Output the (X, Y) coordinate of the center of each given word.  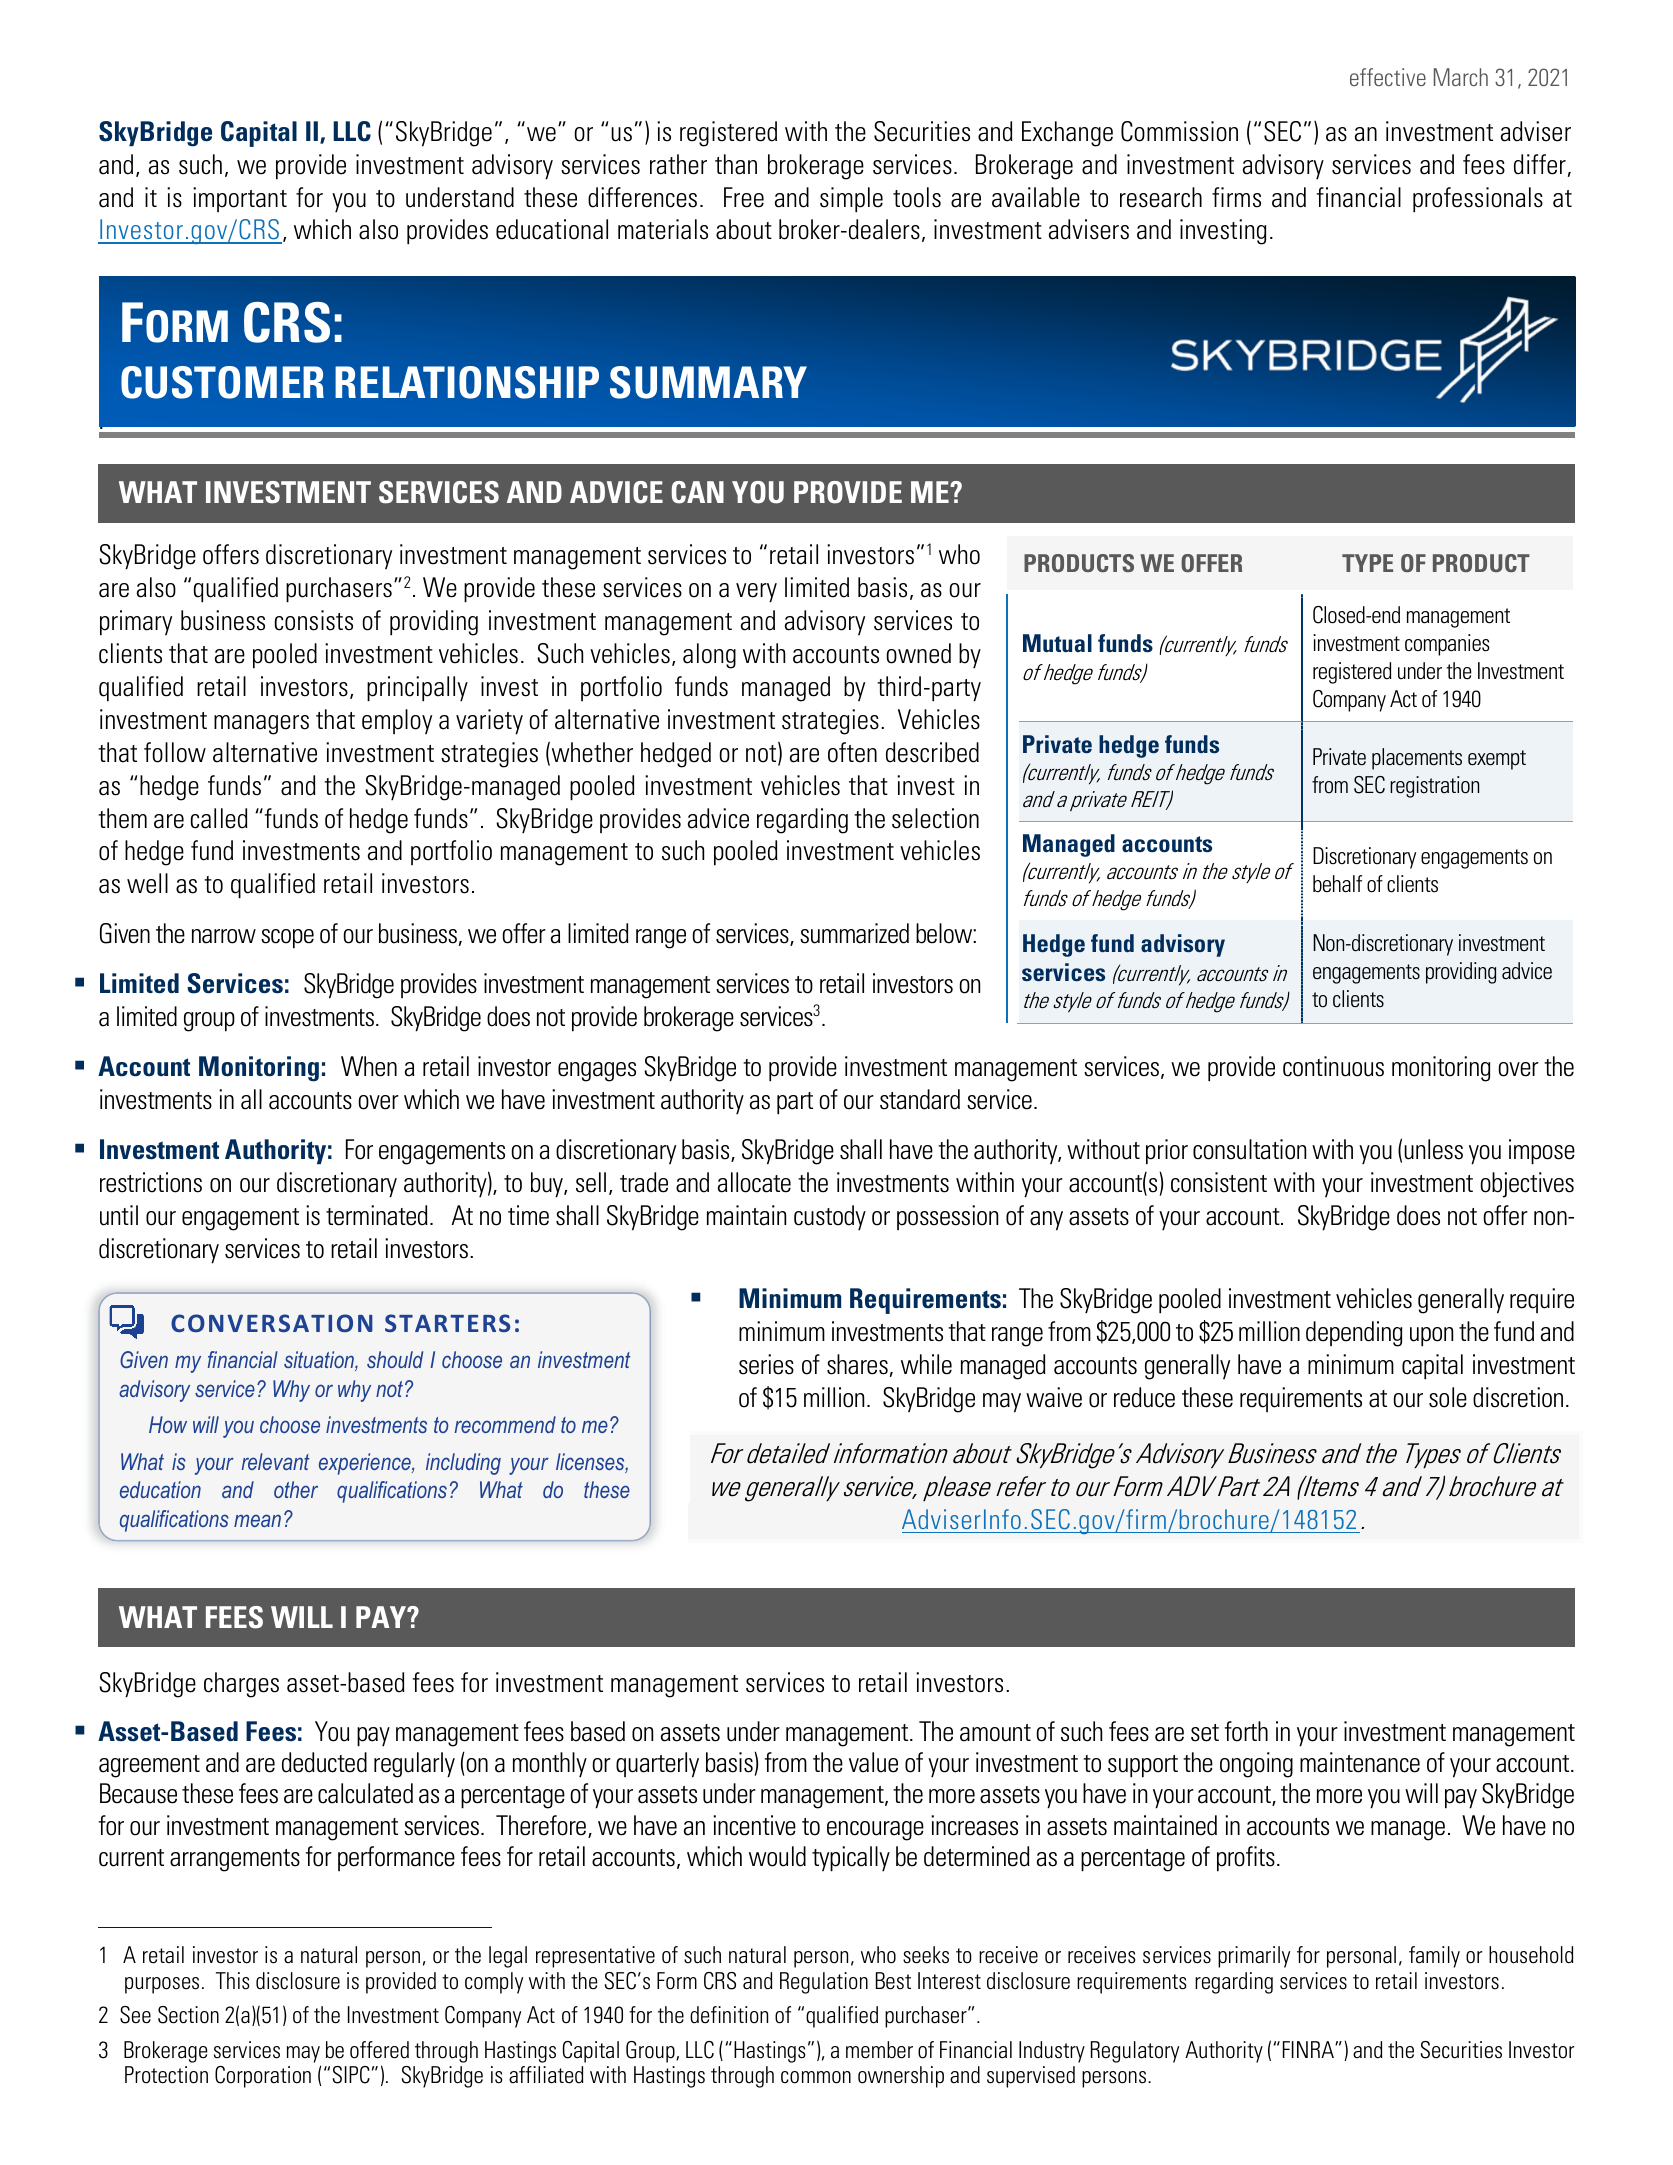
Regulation (824, 1983)
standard (920, 1099)
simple (851, 200)
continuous (1333, 1066)
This (233, 1981)
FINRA (1309, 2049)
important (240, 199)
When (369, 1066)
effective (1388, 77)
